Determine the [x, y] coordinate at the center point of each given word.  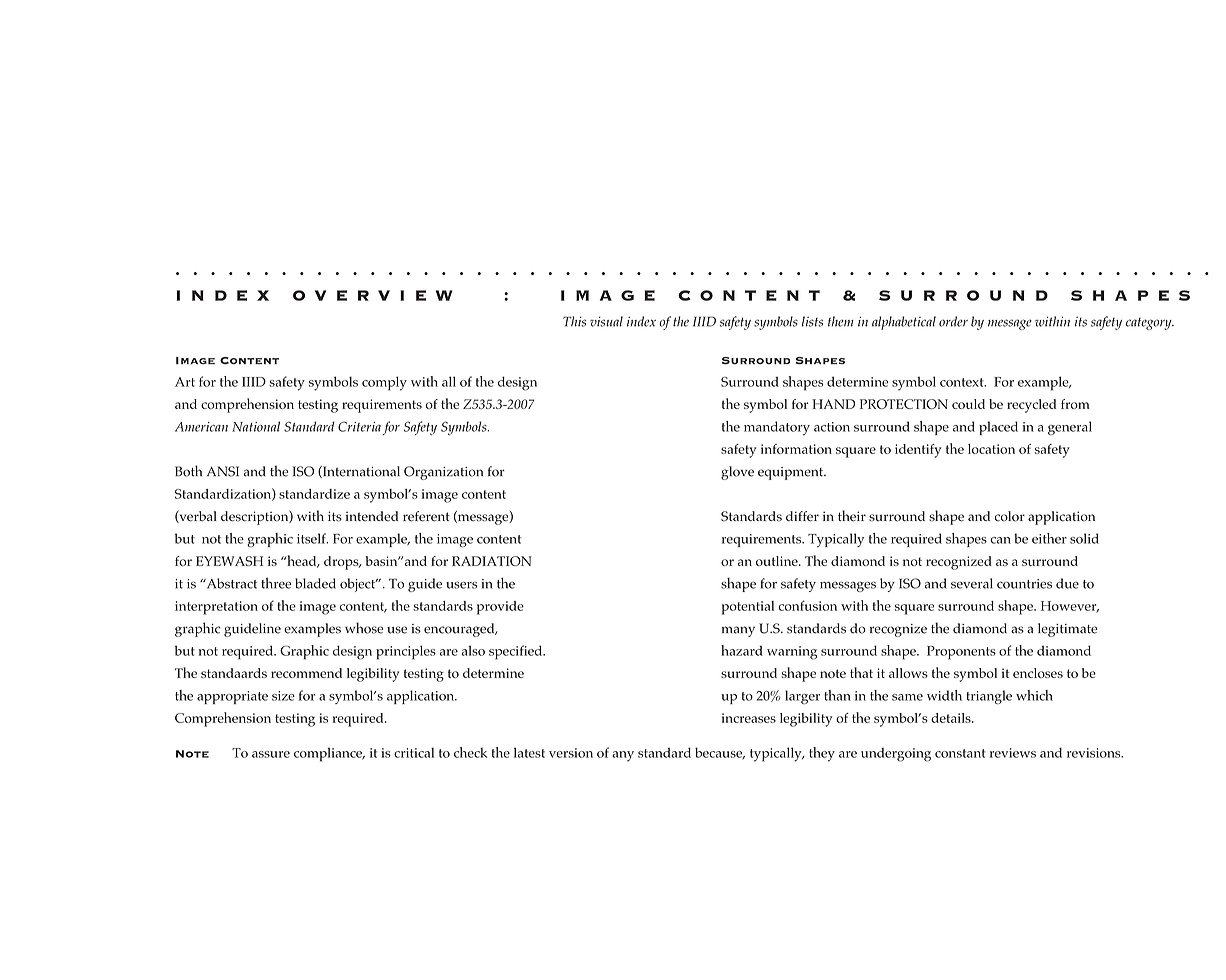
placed [998, 428]
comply [384, 383]
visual [606, 321]
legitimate [1067, 630]
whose [364, 628]
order [953, 321]
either [1049, 538]
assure [271, 754]
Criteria [359, 426]
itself [312, 538]
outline [778, 561]
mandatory [777, 428]
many [738, 631]
